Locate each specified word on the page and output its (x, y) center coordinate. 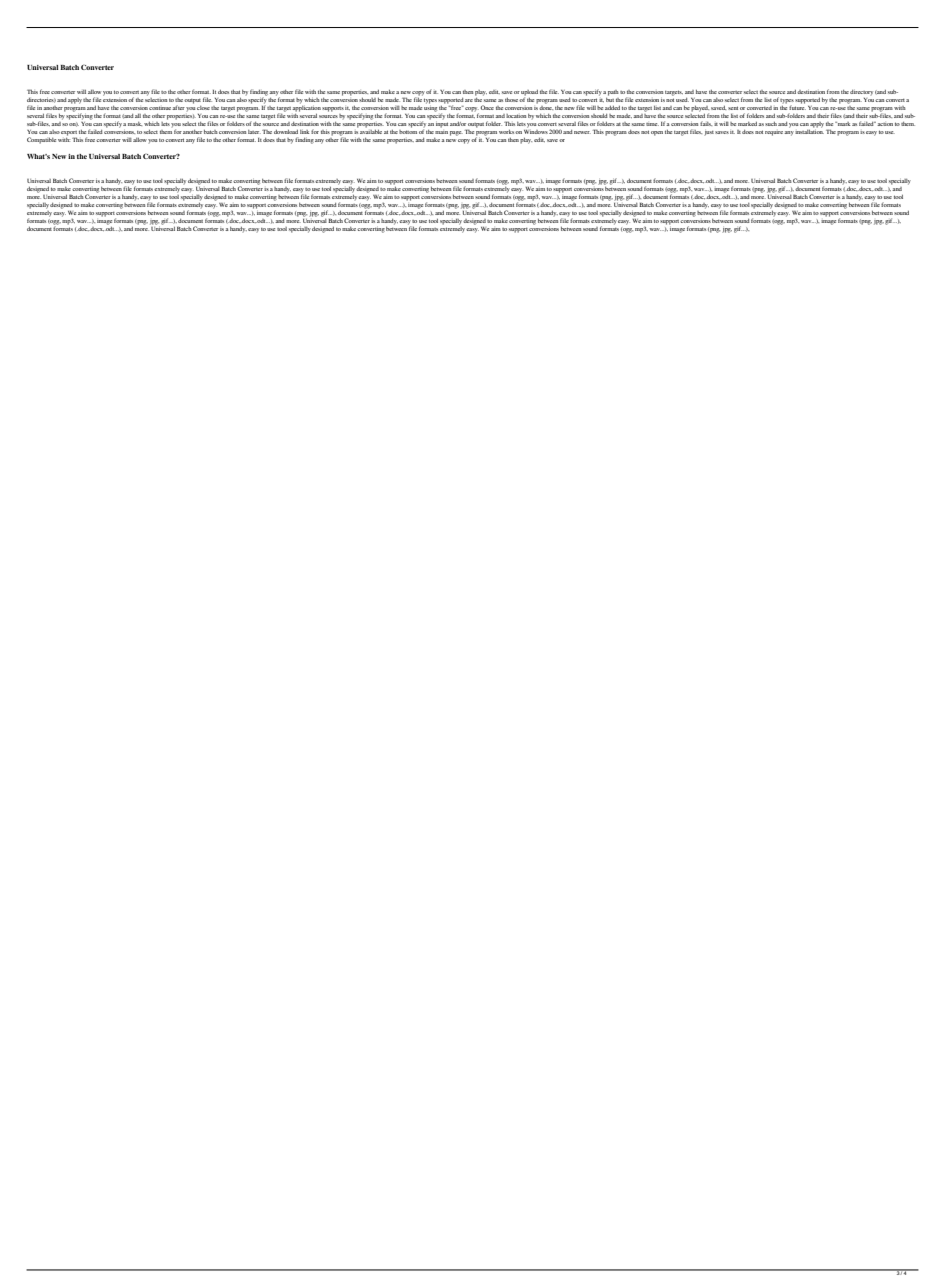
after (178, 107)
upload (529, 94)
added (612, 108)
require (775, 133)
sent (733, 108)
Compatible (41, 140)
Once (487, 107)
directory (861, 92)
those (512, 100)
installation (809, 130)
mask (135, 124)
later (254, 132)
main (441, 130)
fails (706, 123)
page (456, 133)
